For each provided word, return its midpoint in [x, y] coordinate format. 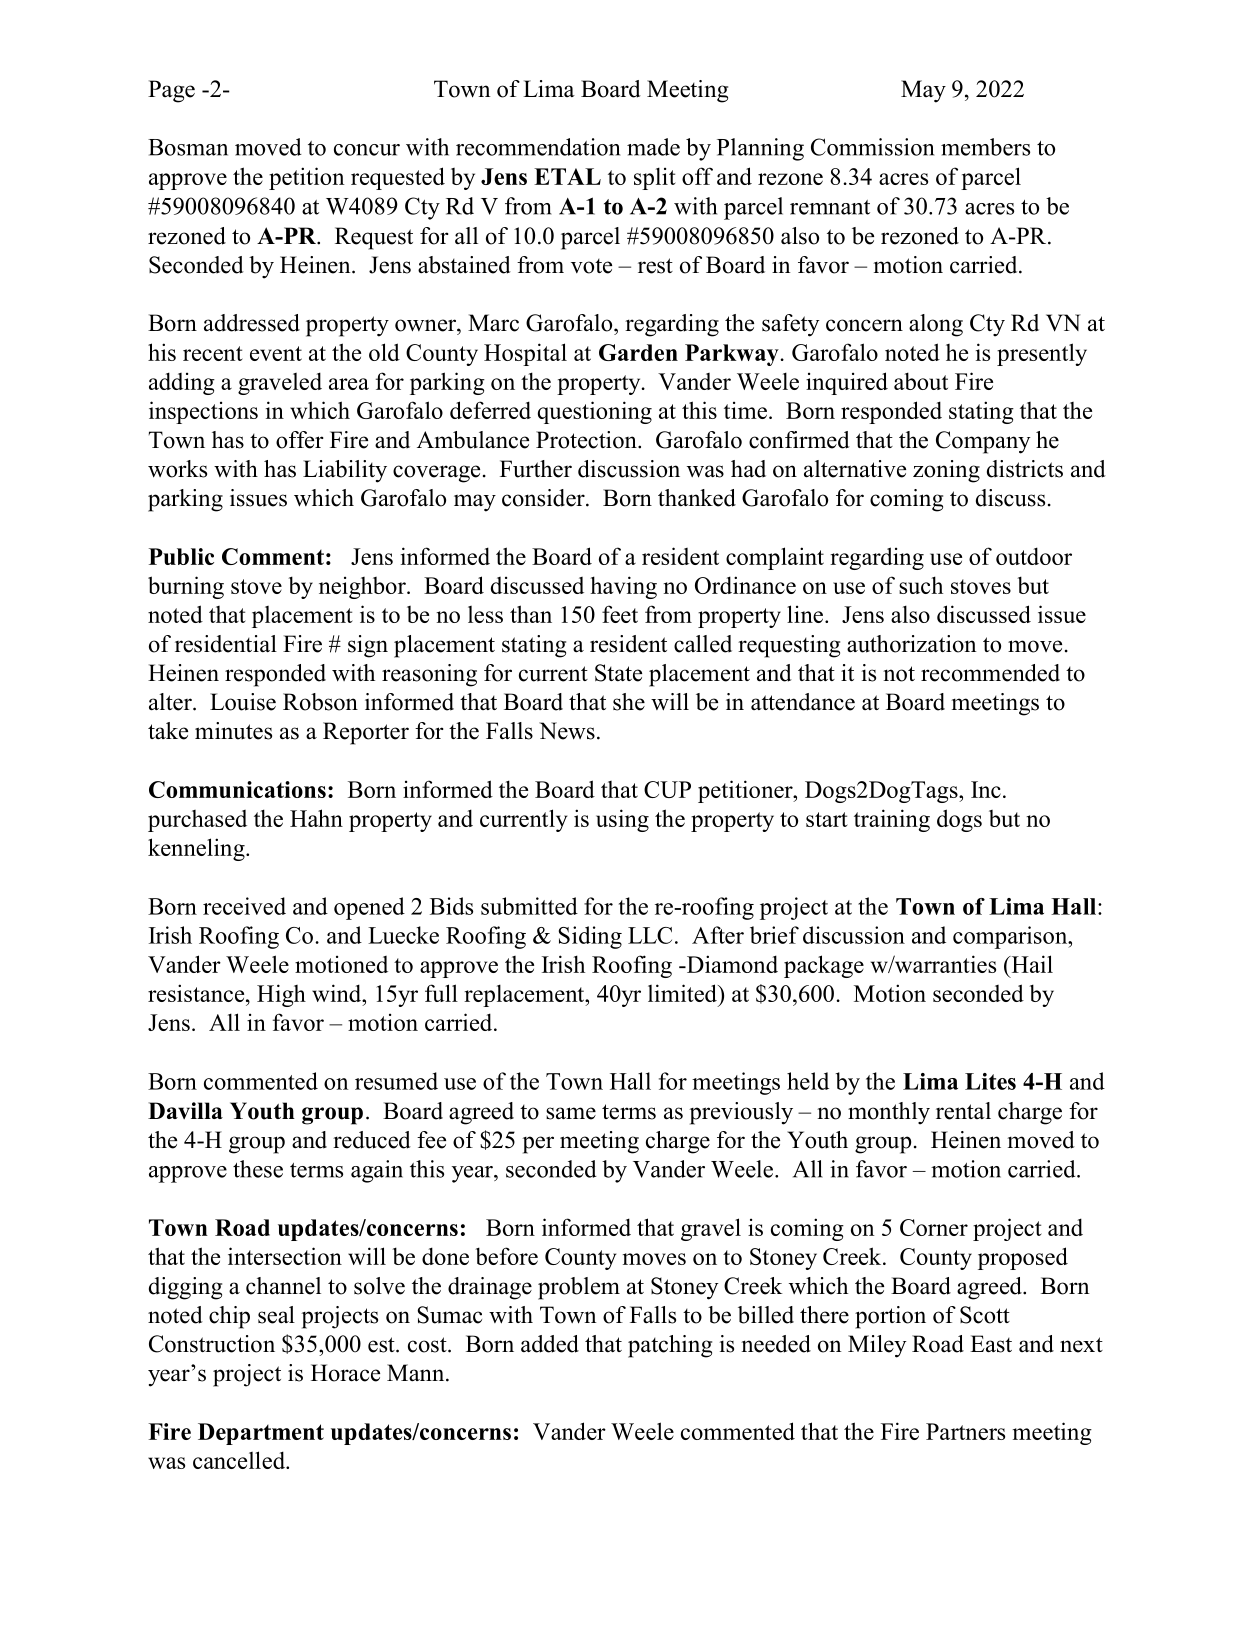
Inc [986, 789]
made [653, 147]
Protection [587, 440]
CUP [667, 789]
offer [300, 440]
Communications [237, 789]
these [258, 1169]
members [985, 147]
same [571, 1113]
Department [261, 1434]
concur [367, 150]
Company [983, 442]
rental [963, 1111]
